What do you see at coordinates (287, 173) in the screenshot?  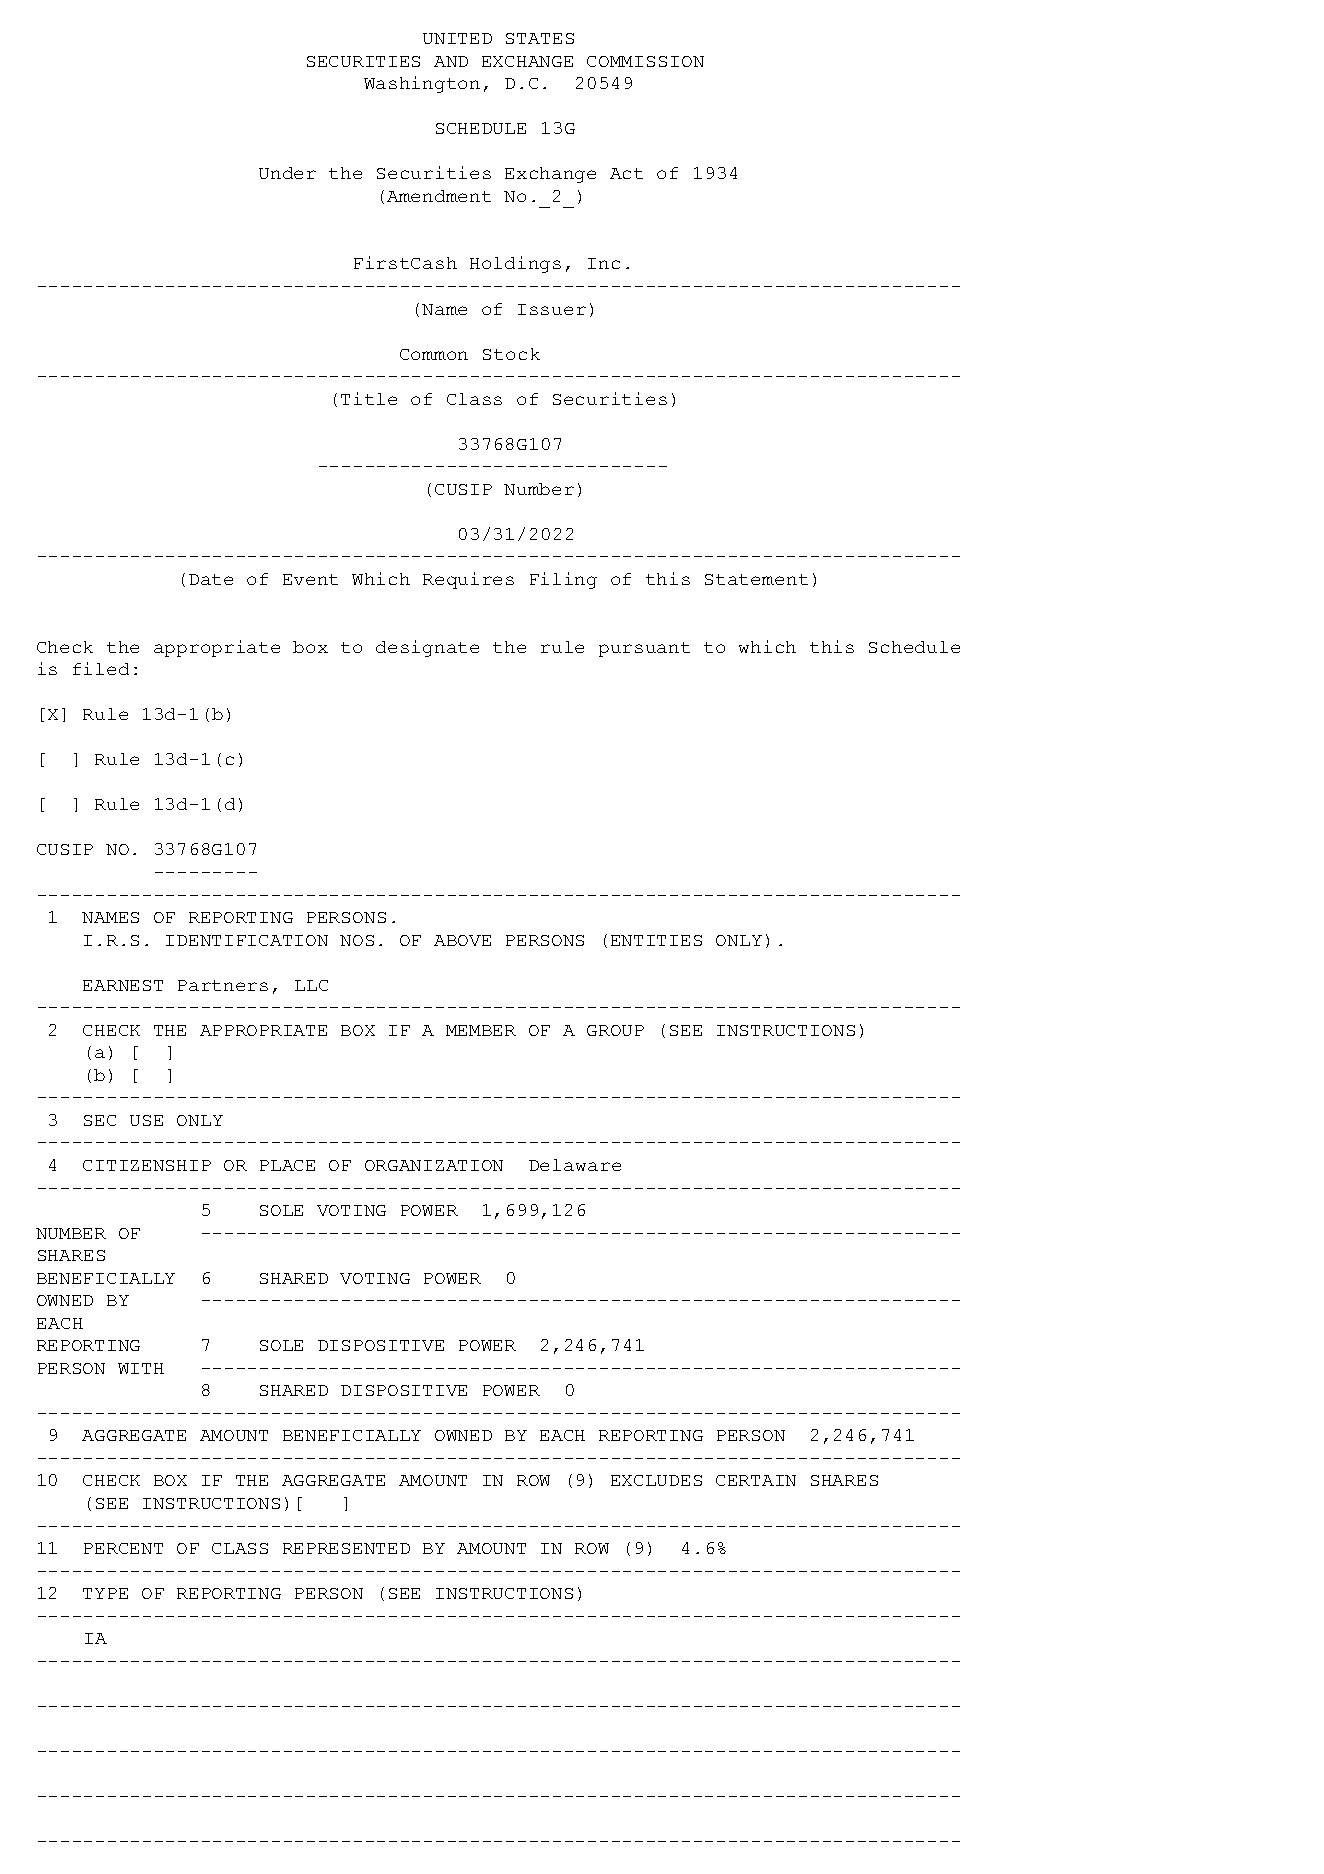 I see `Under` at bounding box center [287, 173].
